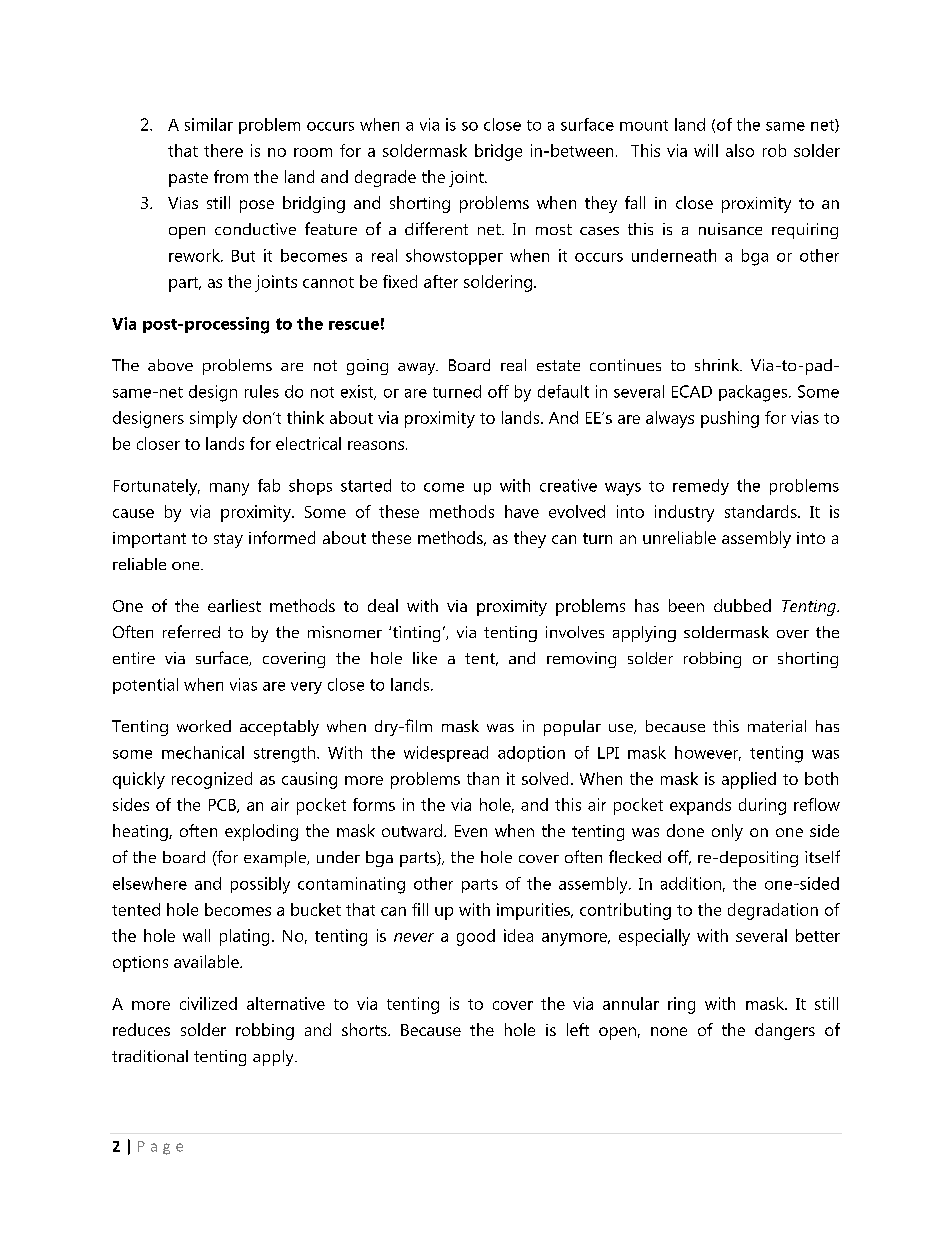 The height and width of the screenshot is (1233, 952). Describe the element at coordinates (471, 831) in the screenshot. I see `Even` at that location.
